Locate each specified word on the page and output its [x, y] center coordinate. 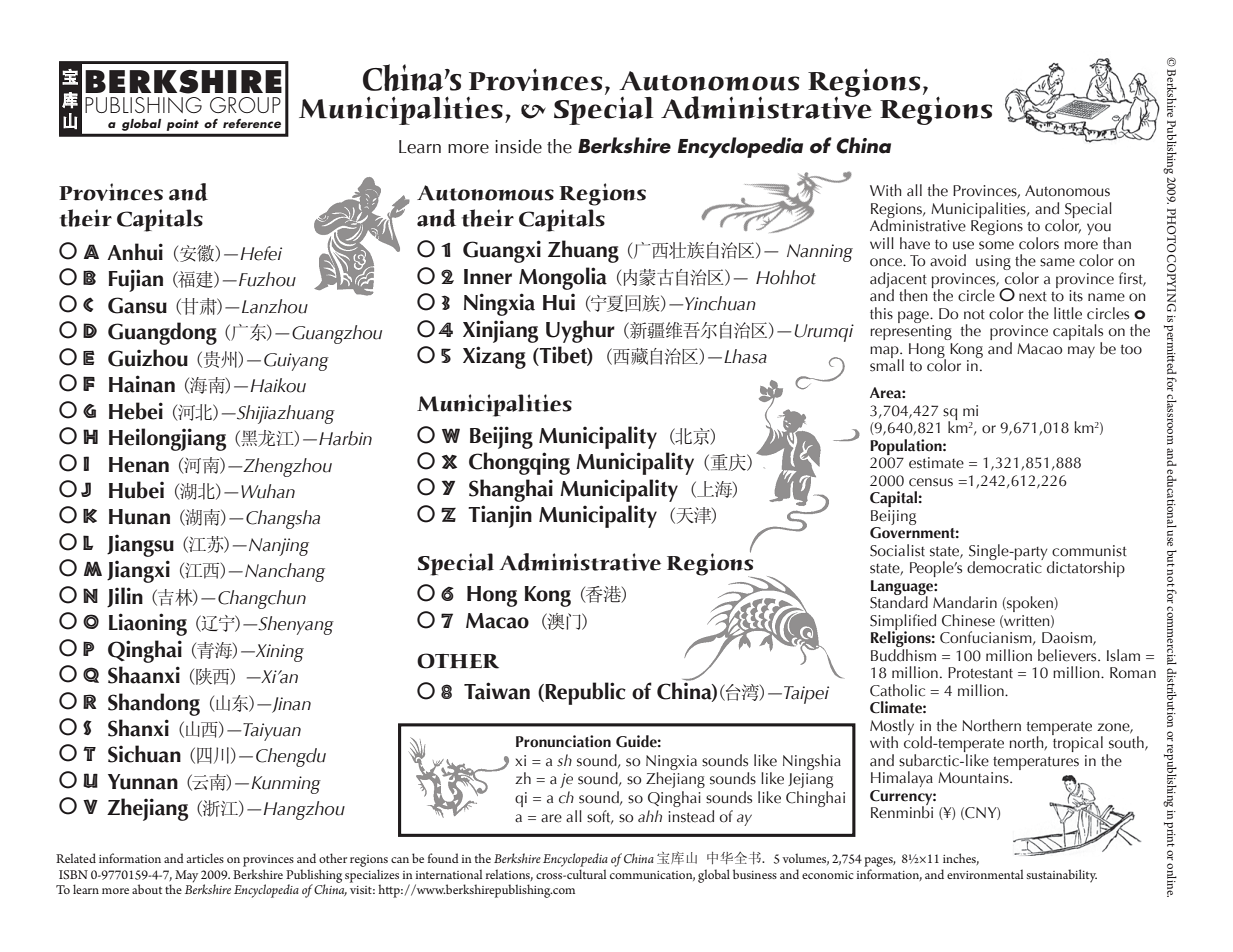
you [1099, 230]
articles [205, 858]
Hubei [136, 490]
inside [518, 146]
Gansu [137, 305]
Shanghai [511, 490]
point [183, 125]
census [931, 482]
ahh [650, 816]
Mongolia [563, 278]
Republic [584, 693]
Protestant [980, 673]
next [1033, 296]
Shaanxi [144, 675]
